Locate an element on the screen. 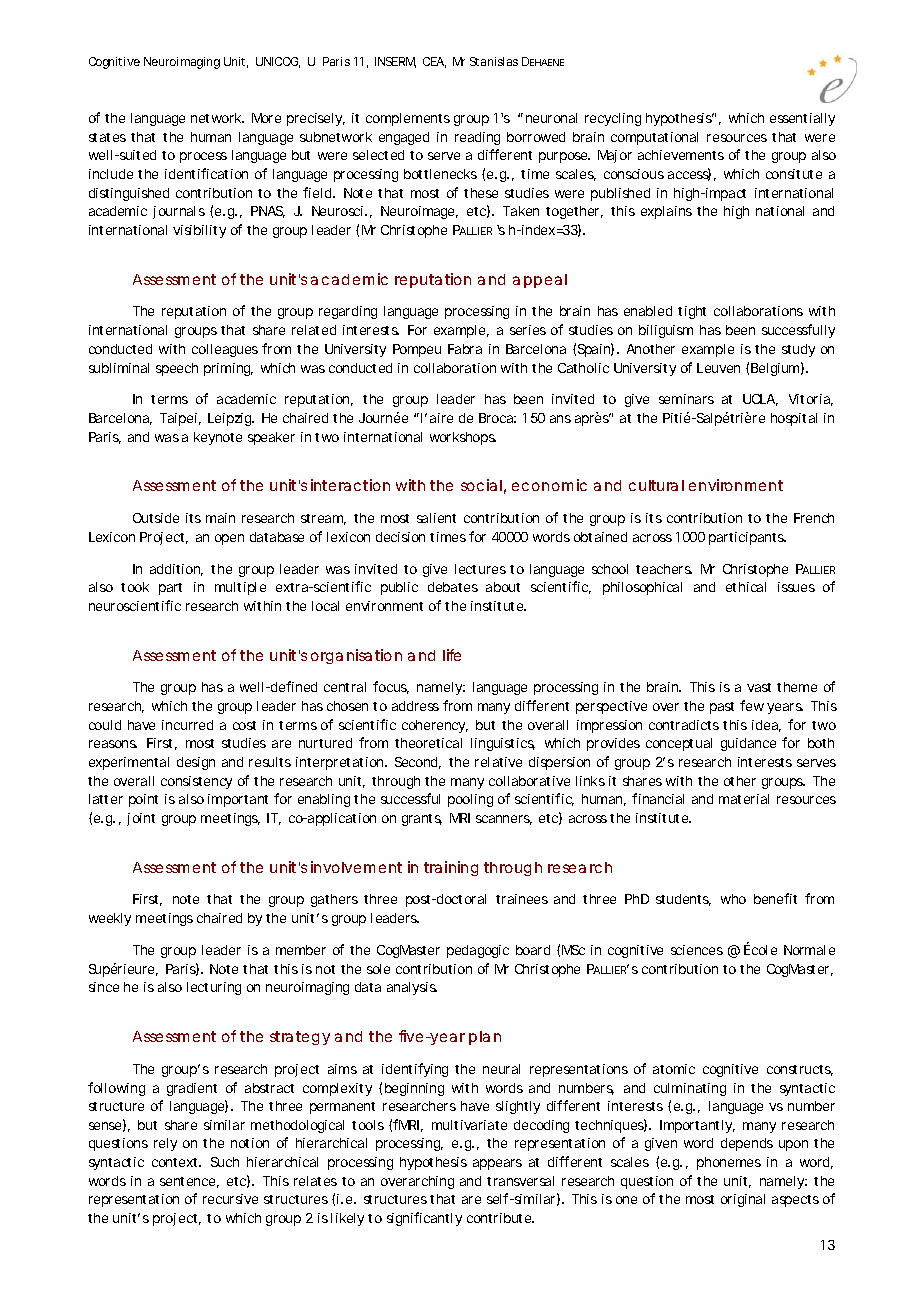  debates is located at coordinates (453, 587).
